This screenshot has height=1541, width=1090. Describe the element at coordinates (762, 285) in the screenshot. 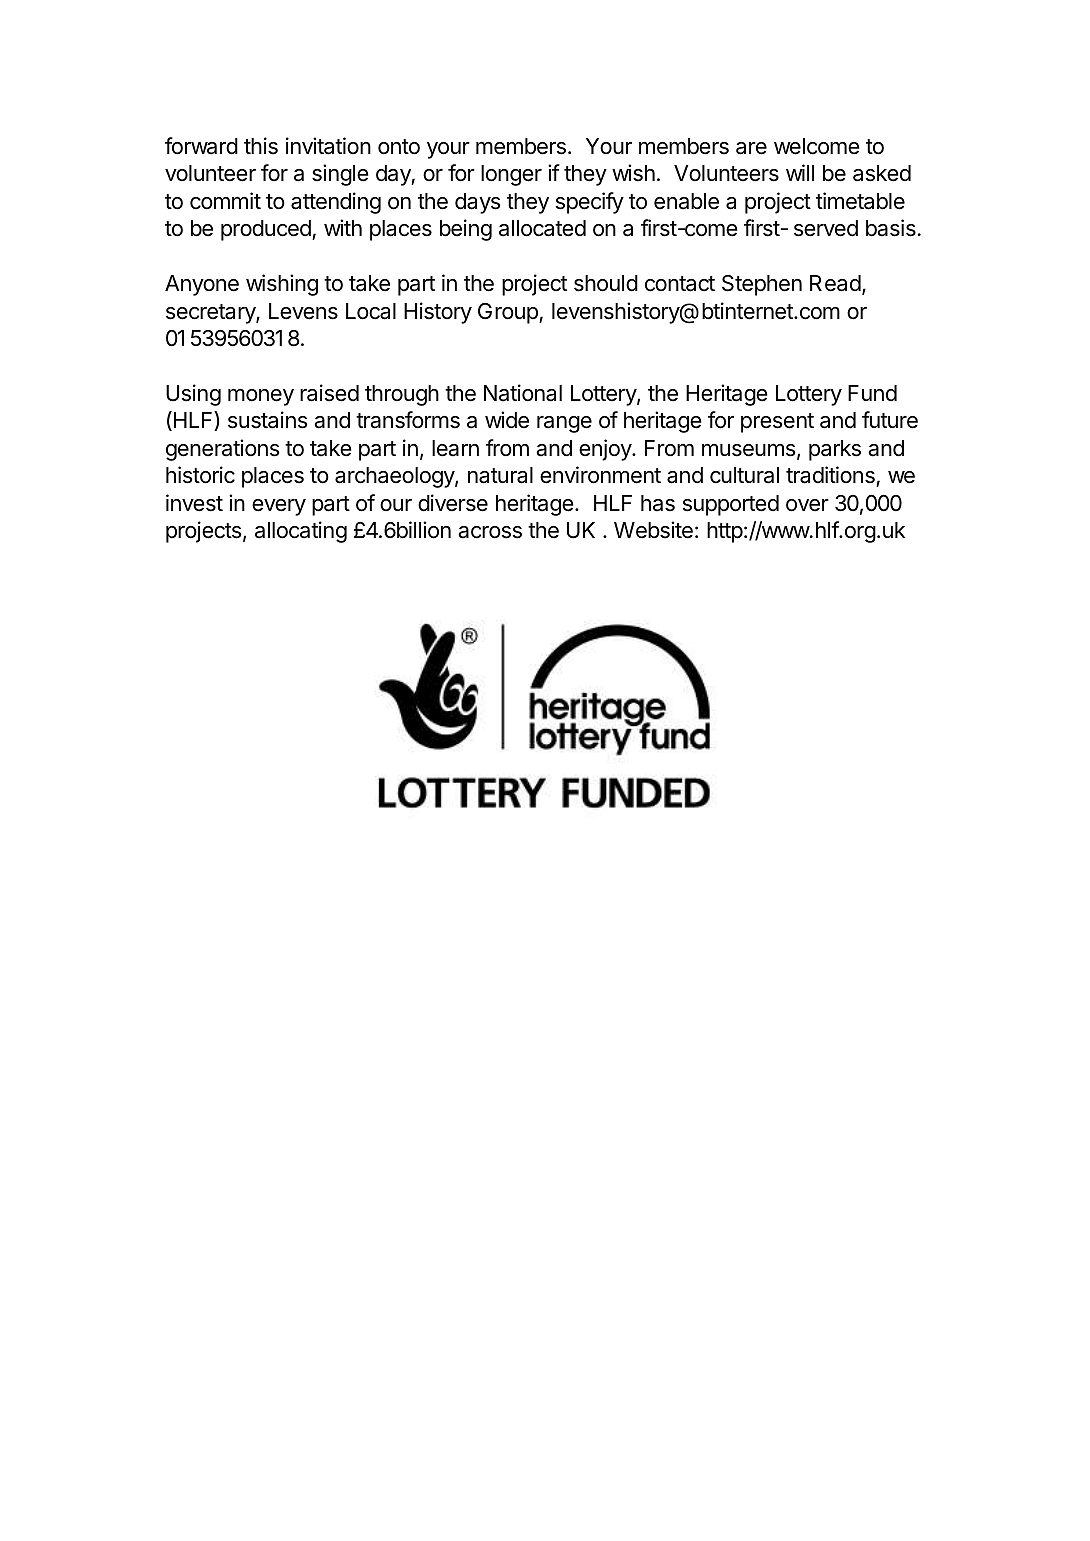

I see `Stephen` at that location.
